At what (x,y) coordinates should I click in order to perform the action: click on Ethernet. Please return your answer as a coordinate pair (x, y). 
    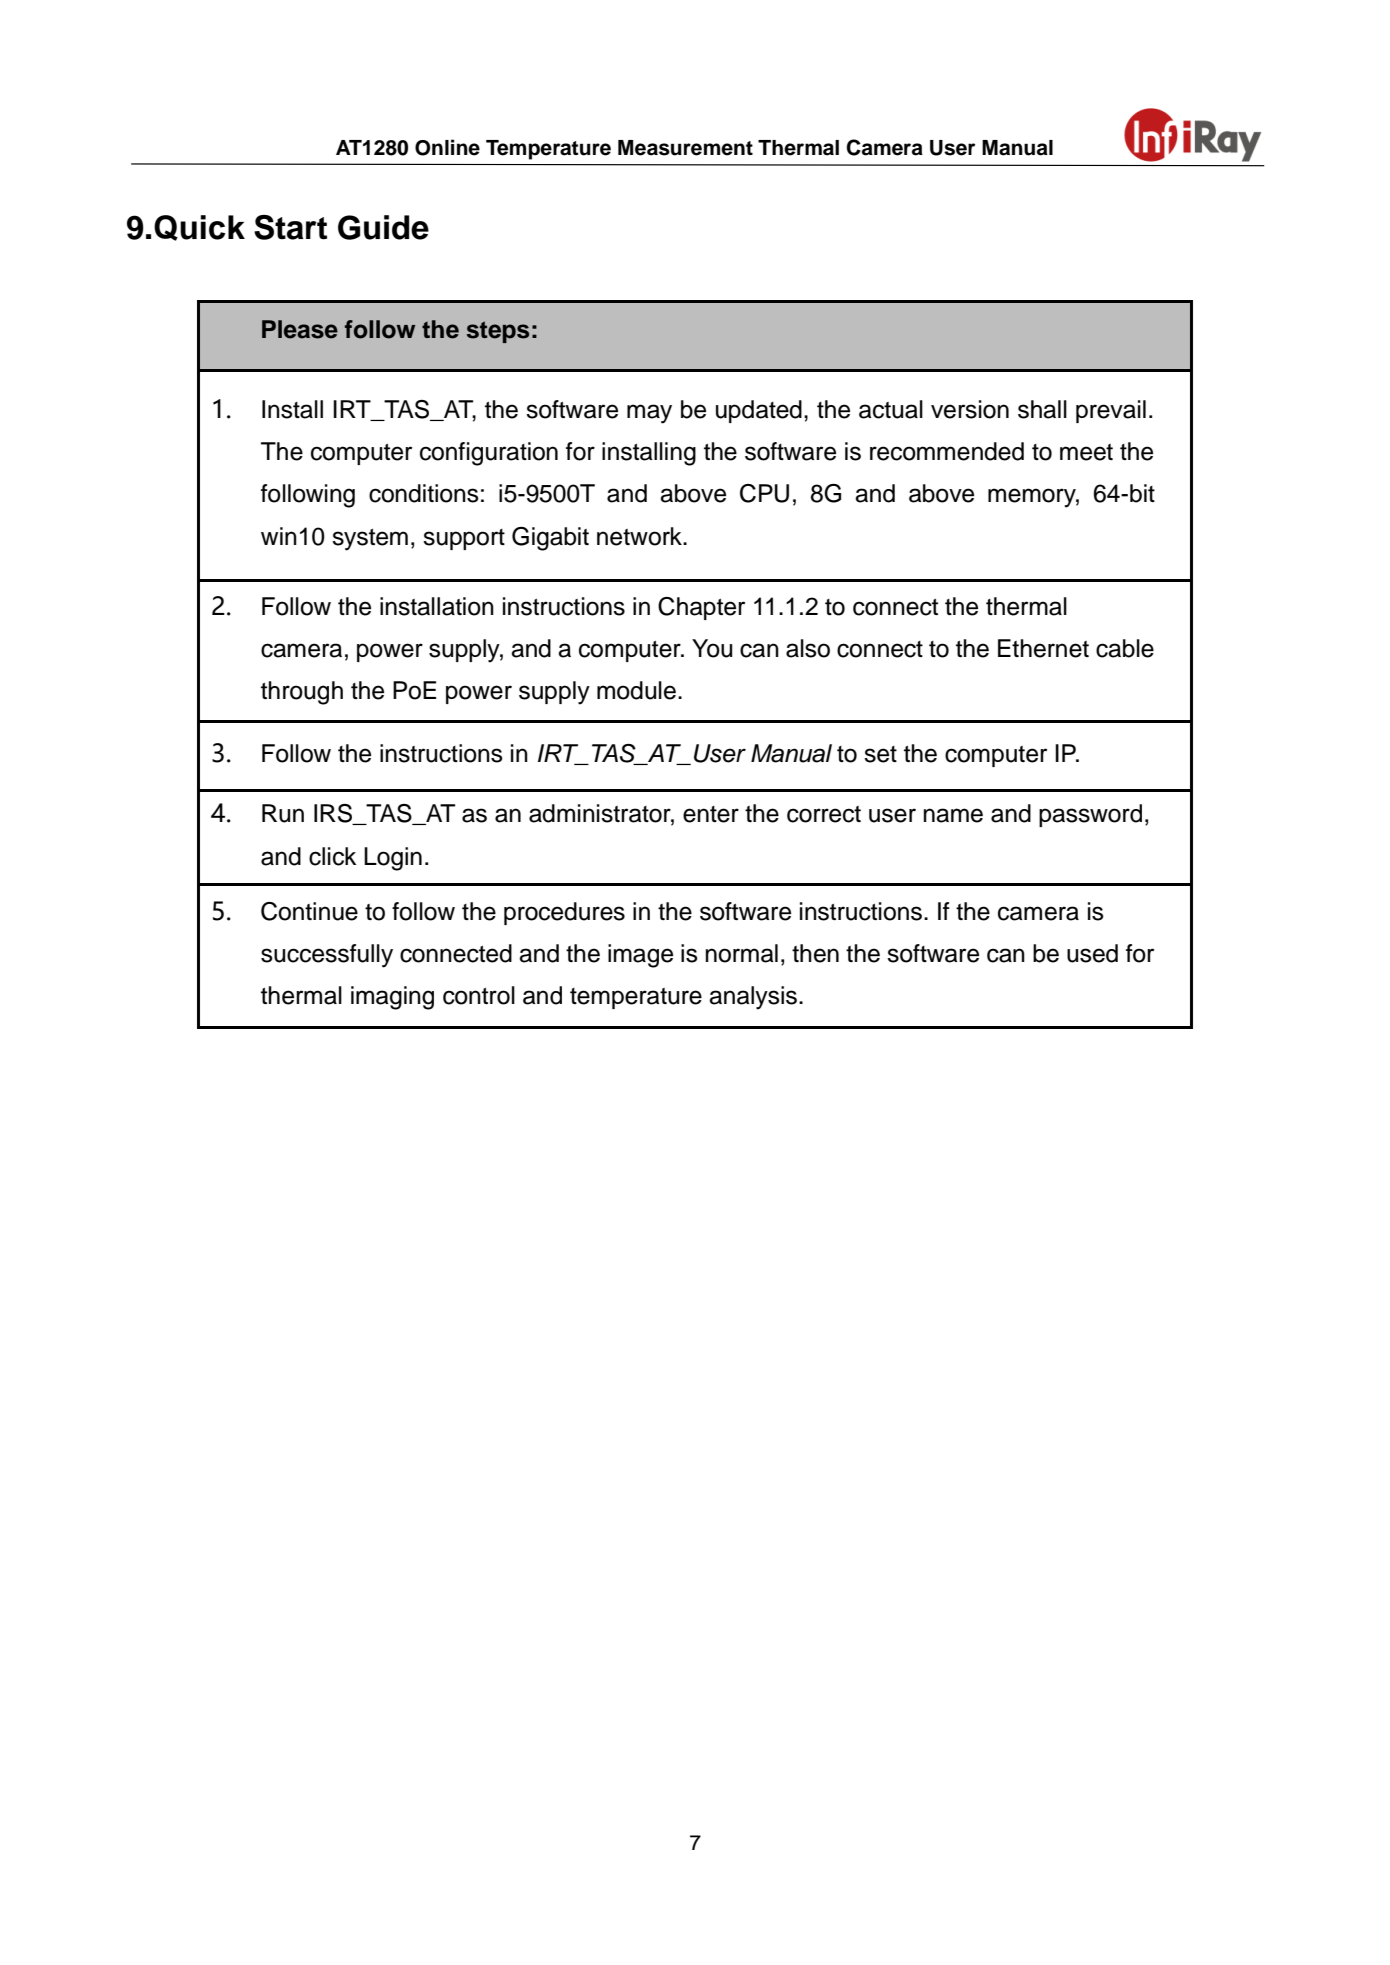
    Looking at the image, I should click on (1043, 648).
